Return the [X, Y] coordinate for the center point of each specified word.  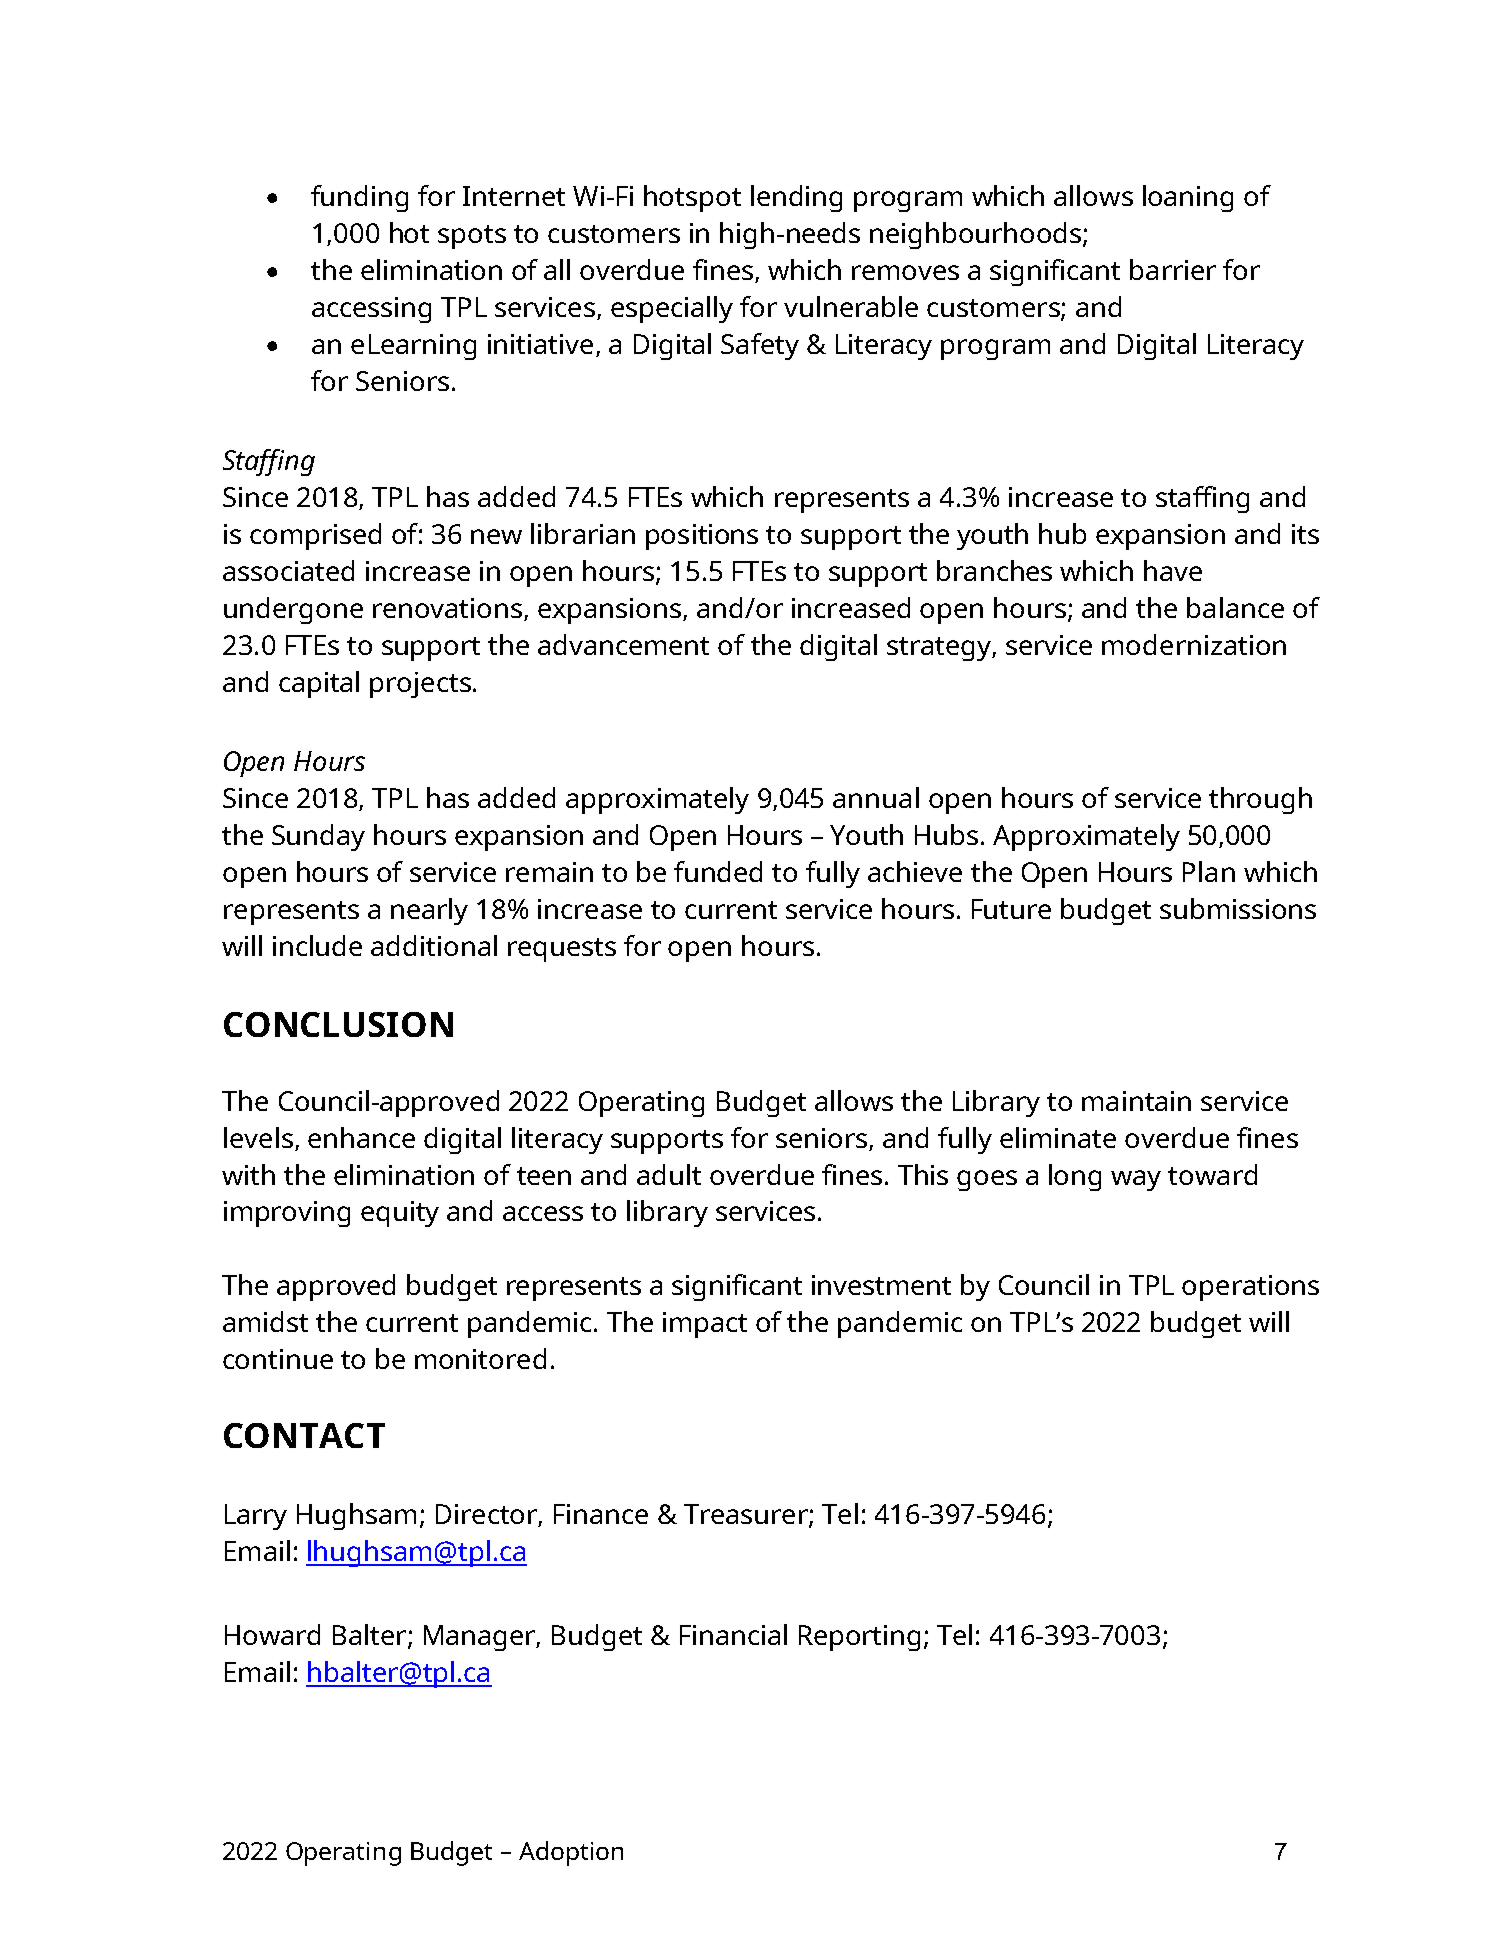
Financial [733, 1634]
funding [359, 198]
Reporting [859, 1638]
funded [718, 871]
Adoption [571, 1853]
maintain [1136, 1101]
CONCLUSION [338, 1024]
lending [796, 198]
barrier [1173, 269]
